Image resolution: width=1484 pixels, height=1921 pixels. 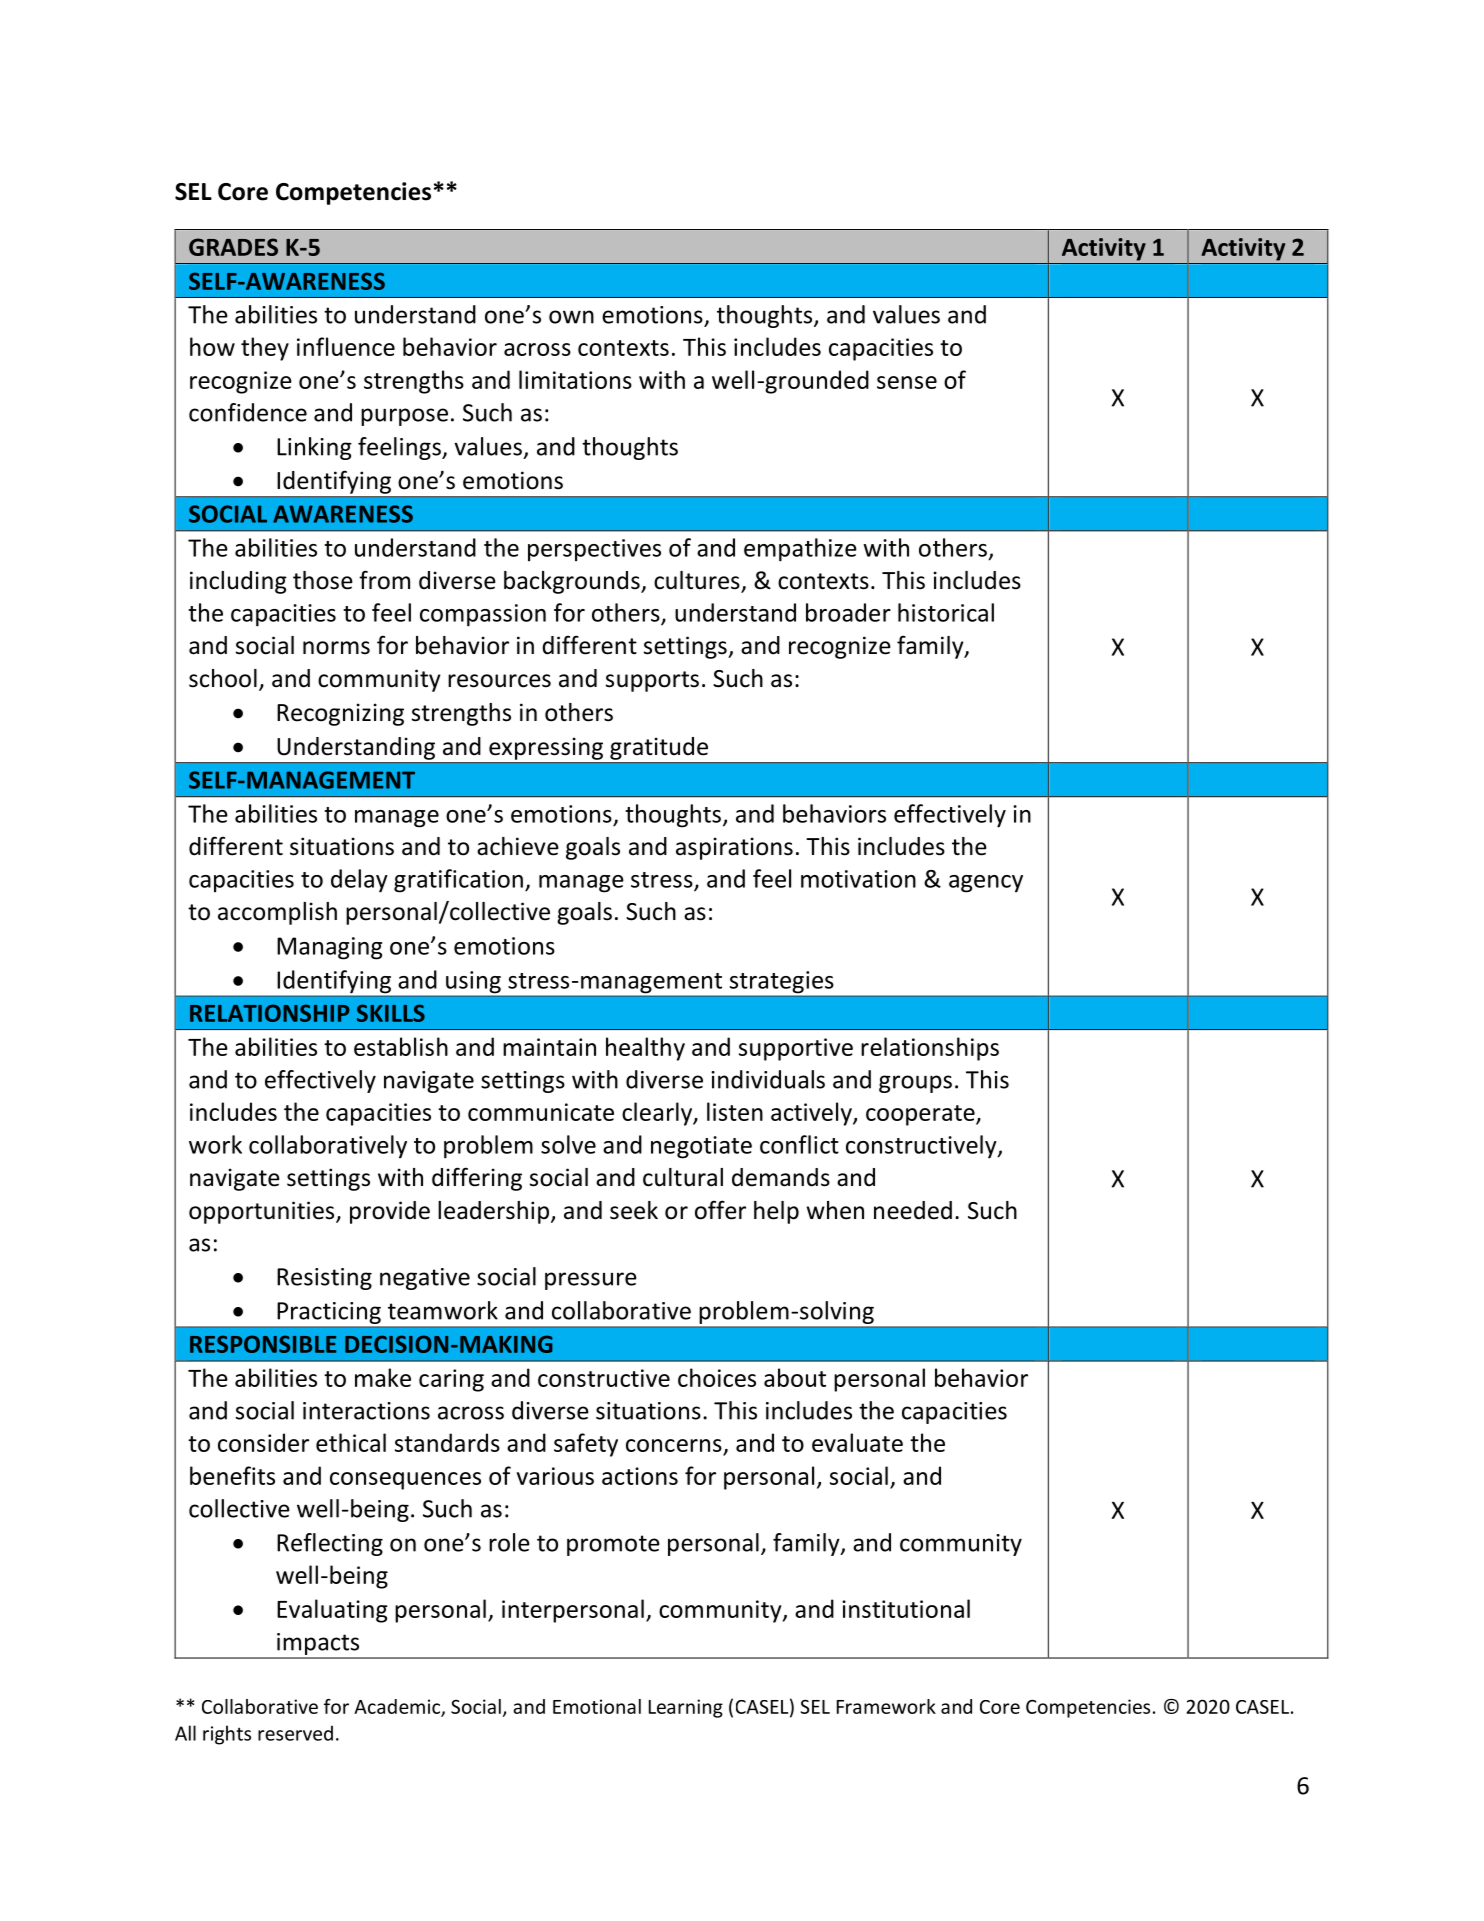 What do you see at coordinates (549, 1047) in the screenshot?
I see `maintain` at bounding box center [549, 1047].
